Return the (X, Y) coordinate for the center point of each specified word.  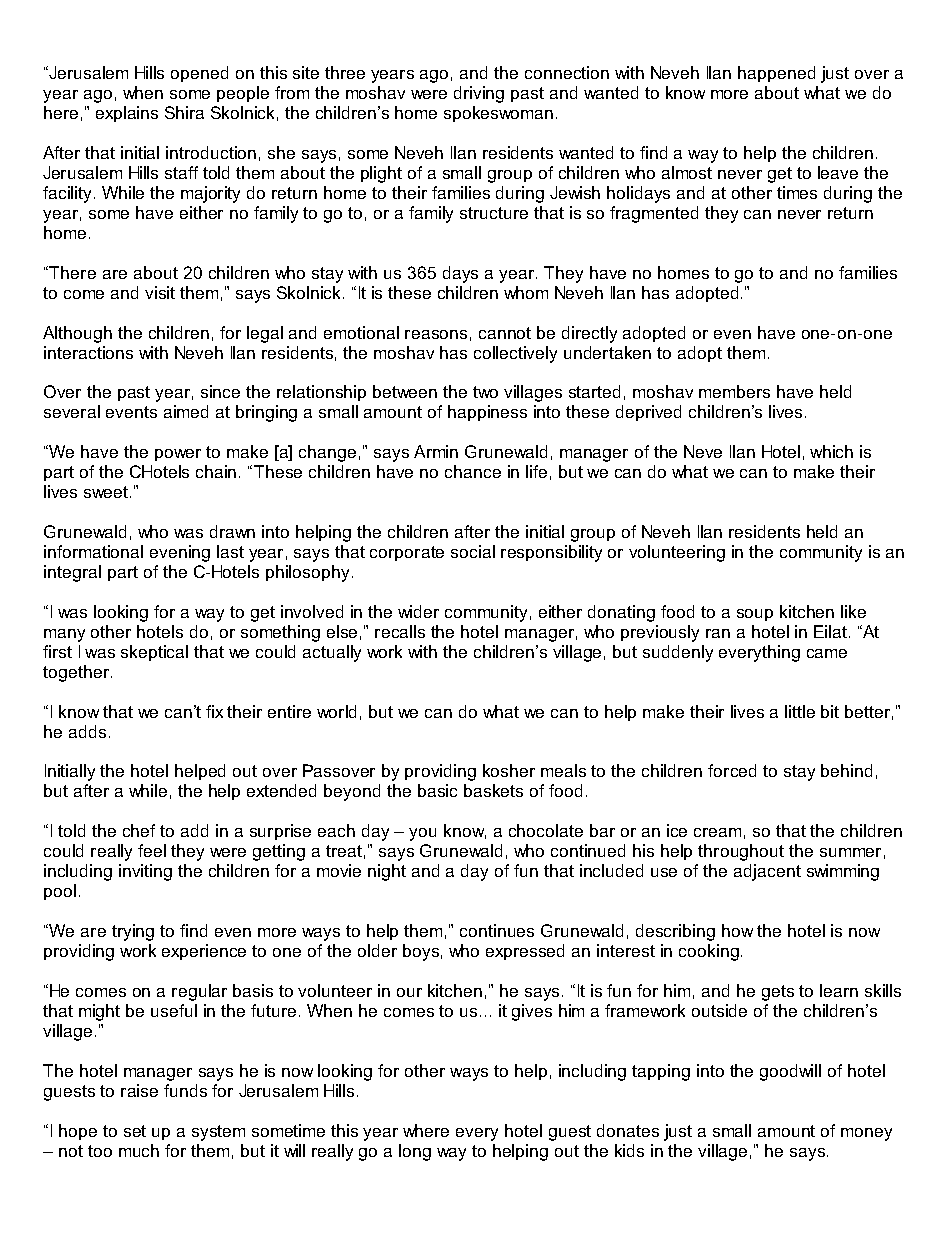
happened (776, 74)
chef (139, 830)
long (415, 1152)
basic (437, 790)
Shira (184, 112)
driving (479, 94)
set (135, 1131)
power (178, 455)
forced (732, 770)
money (866, 1134)
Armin (436, 451)
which (831, 451)
